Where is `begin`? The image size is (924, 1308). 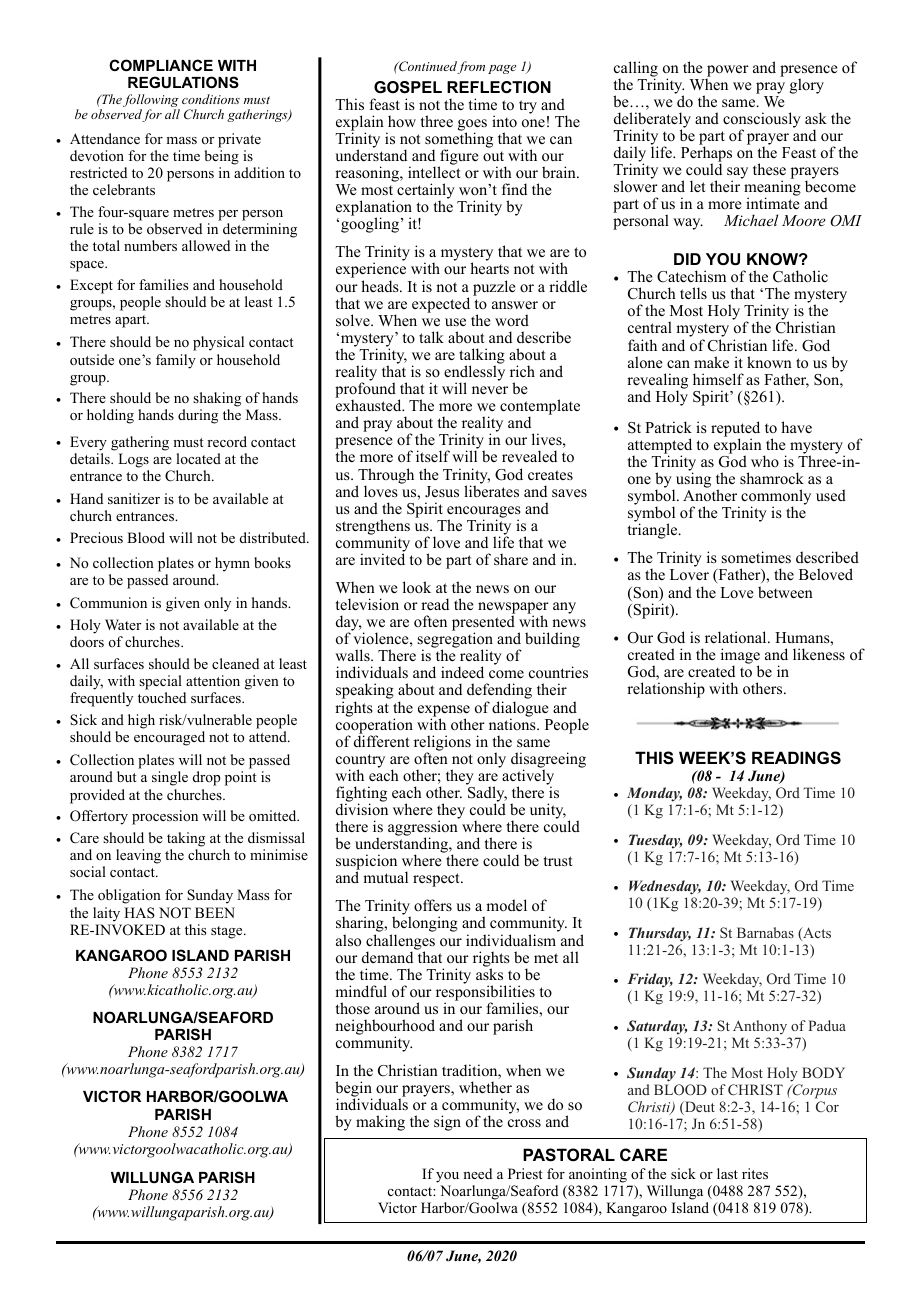 begin is located at coordinates (354, 1090).
